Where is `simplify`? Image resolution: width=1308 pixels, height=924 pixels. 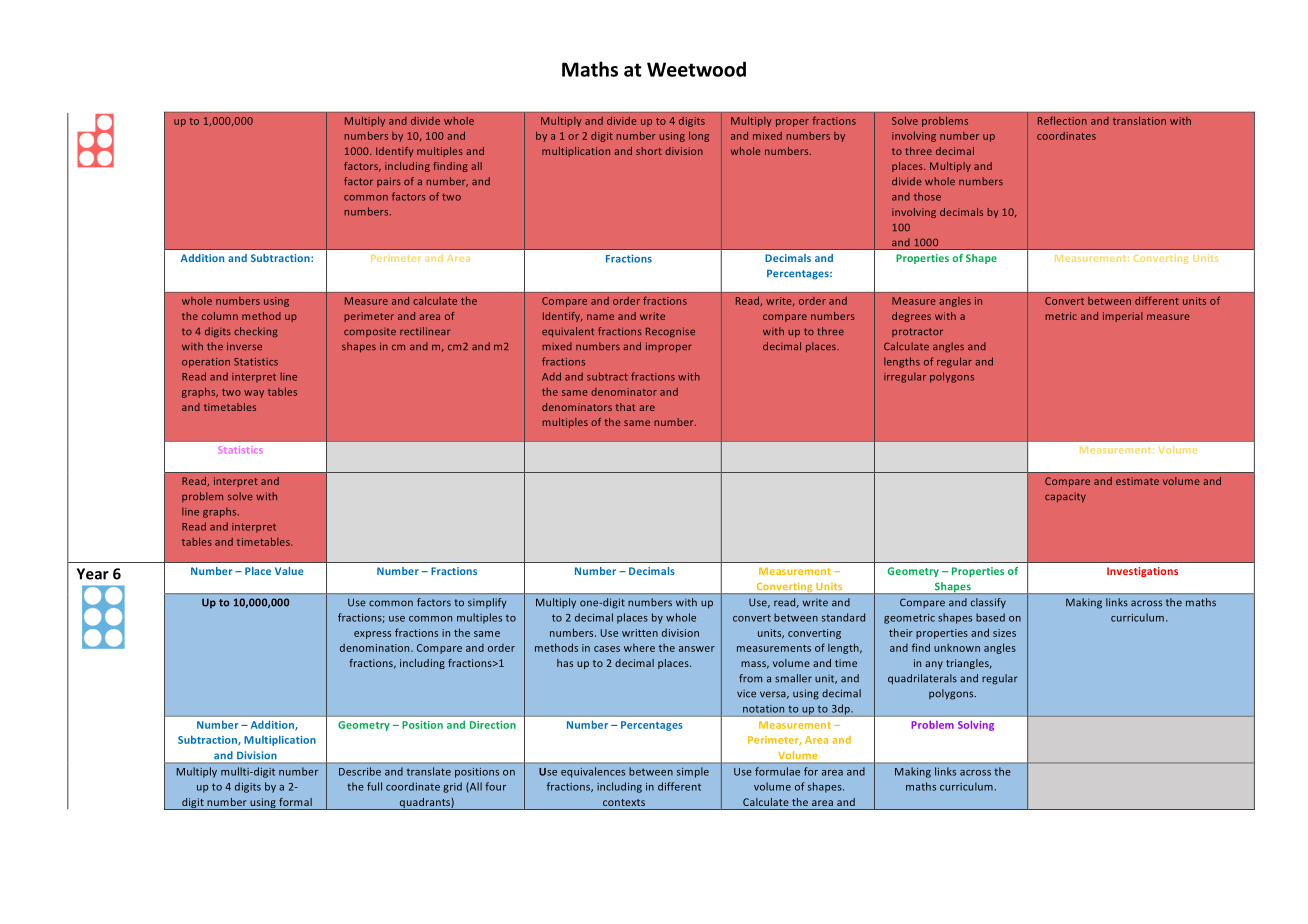 simplify is located at coordinates (487, 603).
